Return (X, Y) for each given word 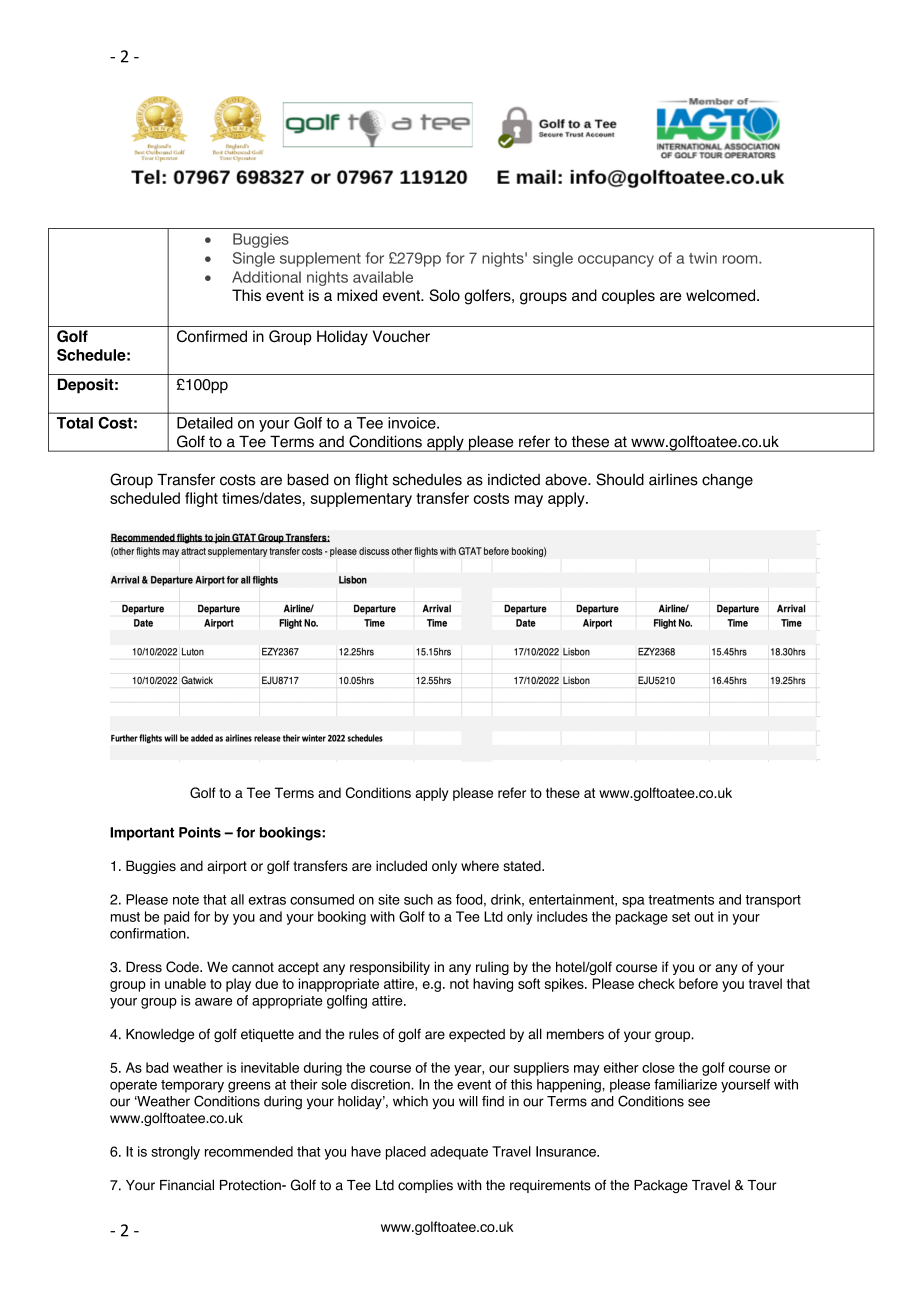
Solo (444, 295)
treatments (681, 900)
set (681, 917)
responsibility (390, 968)
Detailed (205, 423)
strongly (175, 1153)
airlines (673, 479)
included (401, 865)
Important (142, 834)
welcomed (722, 295)
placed (406, 1153)
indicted (514, 479)
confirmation (149, 933)
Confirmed (212, 336)
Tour (762, 1185)
